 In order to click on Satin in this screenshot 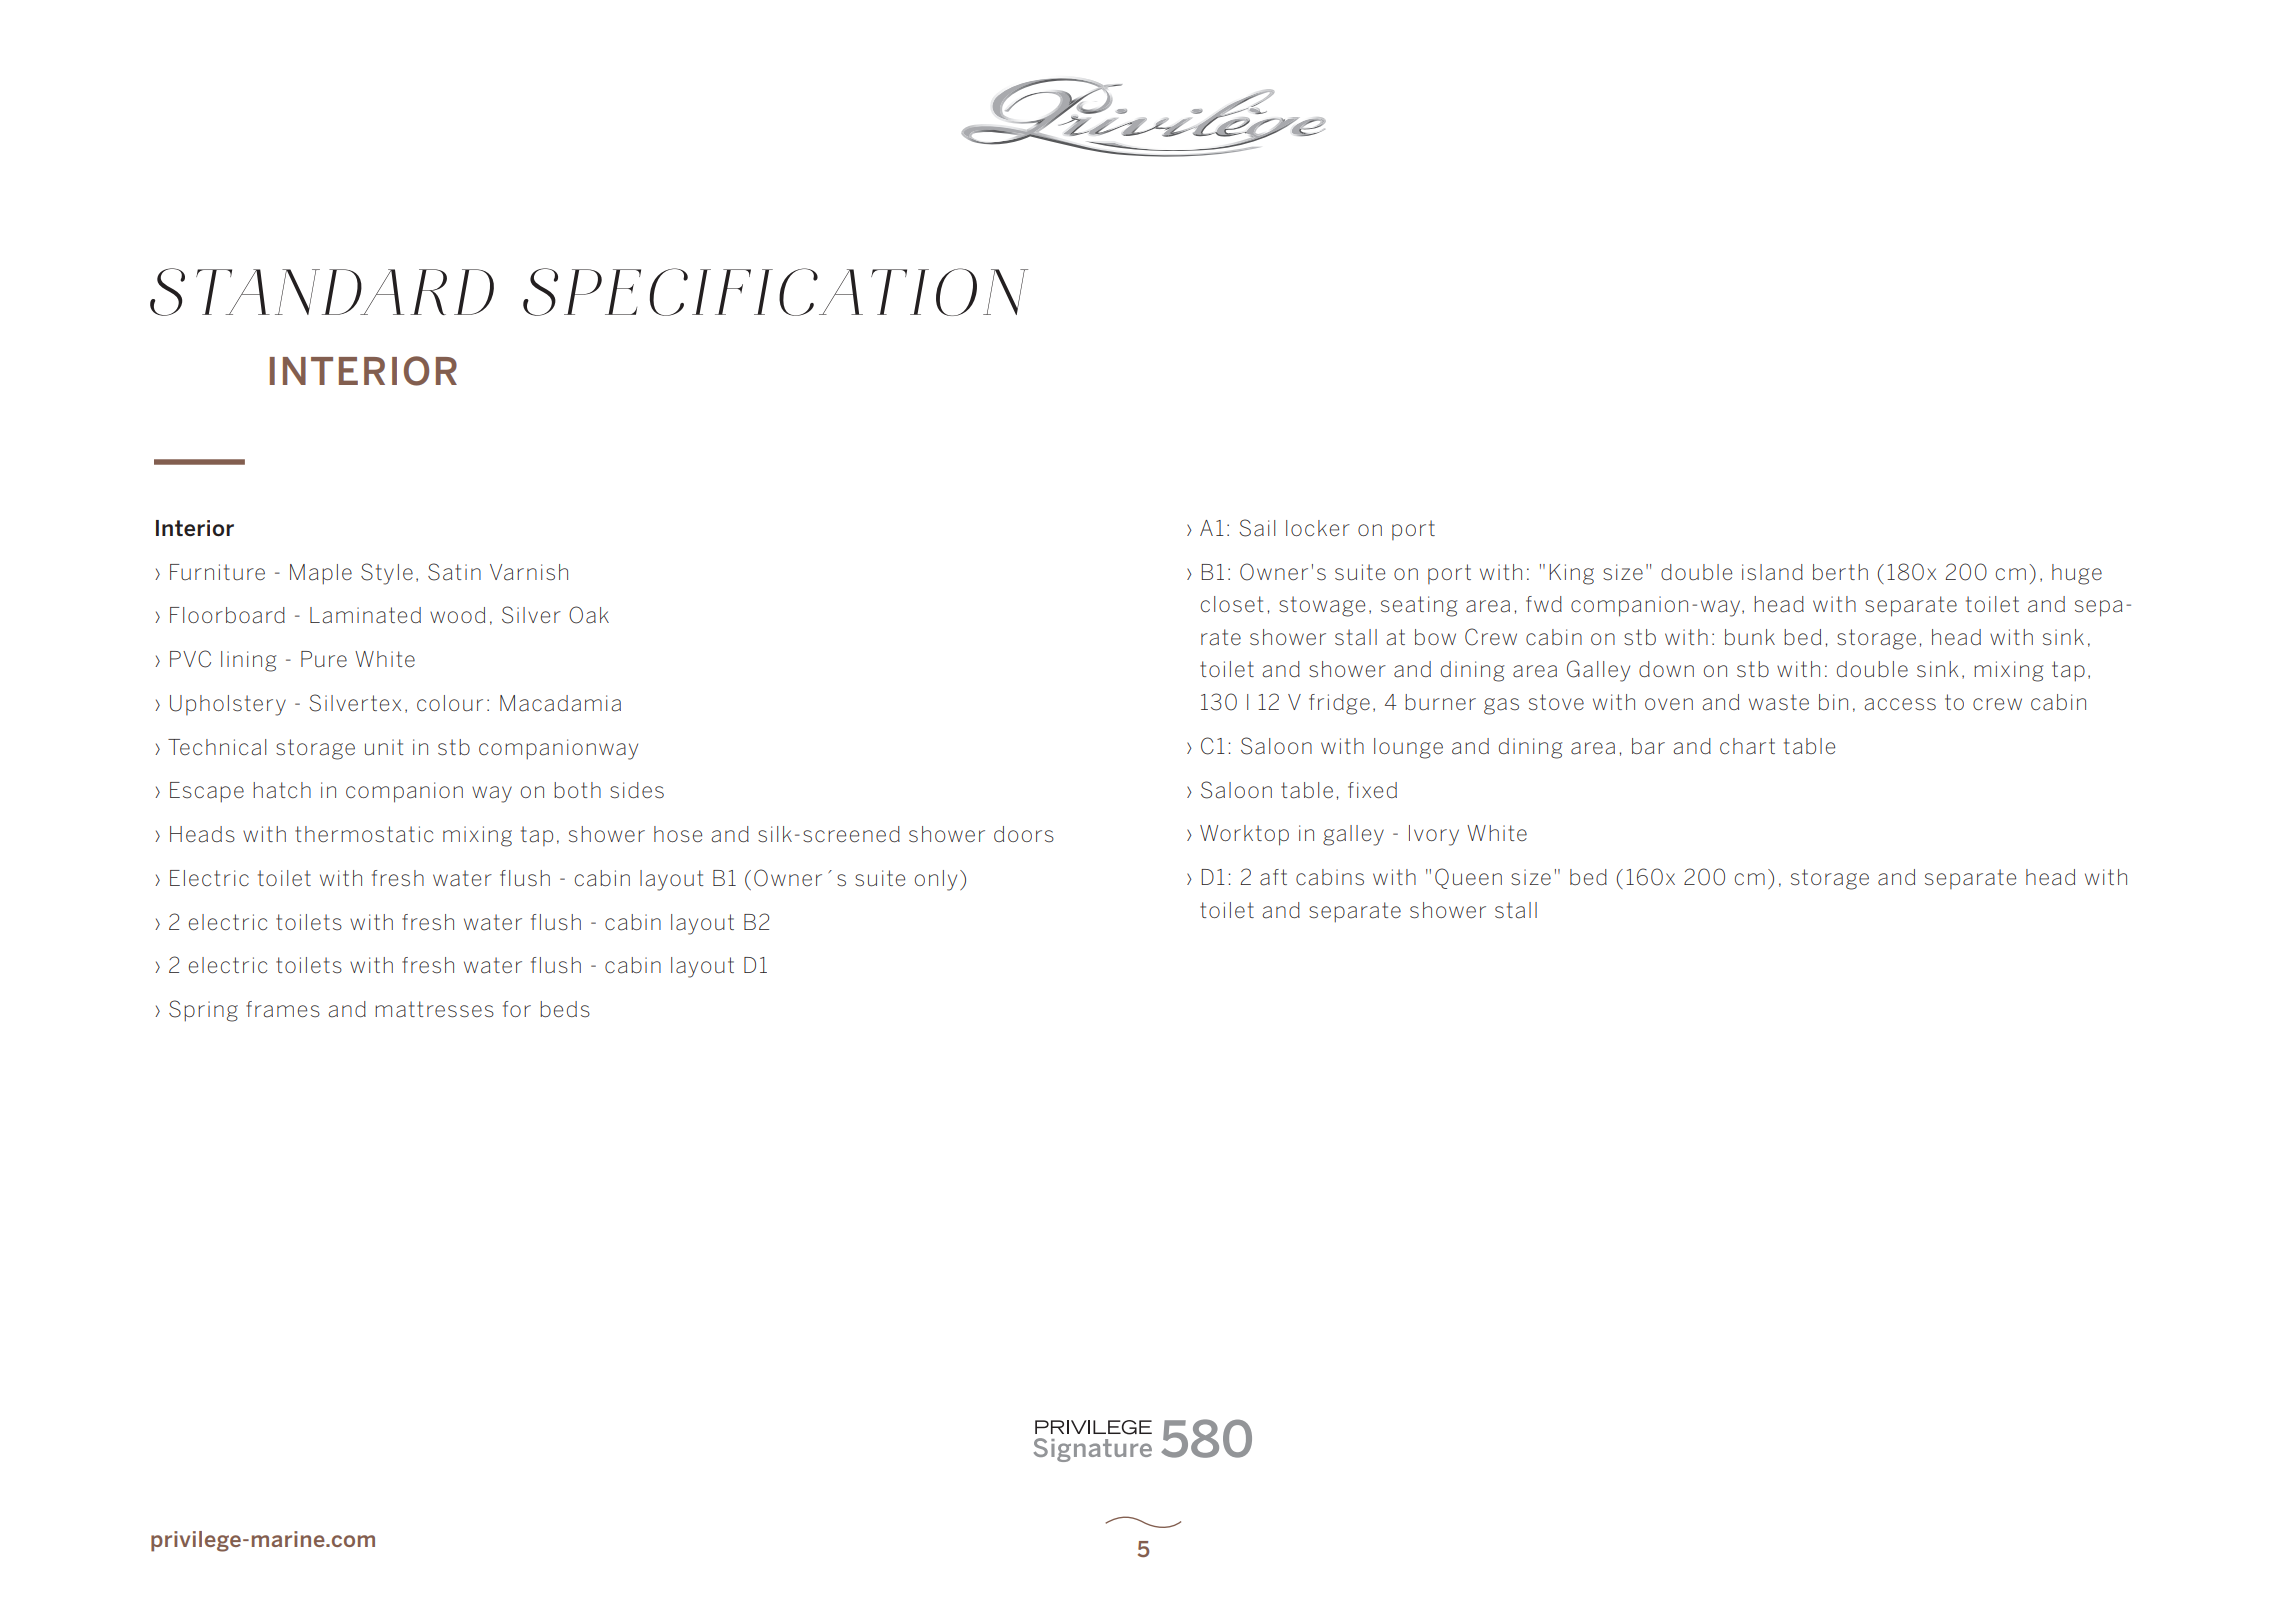, I will do `click(454, 572)`.
